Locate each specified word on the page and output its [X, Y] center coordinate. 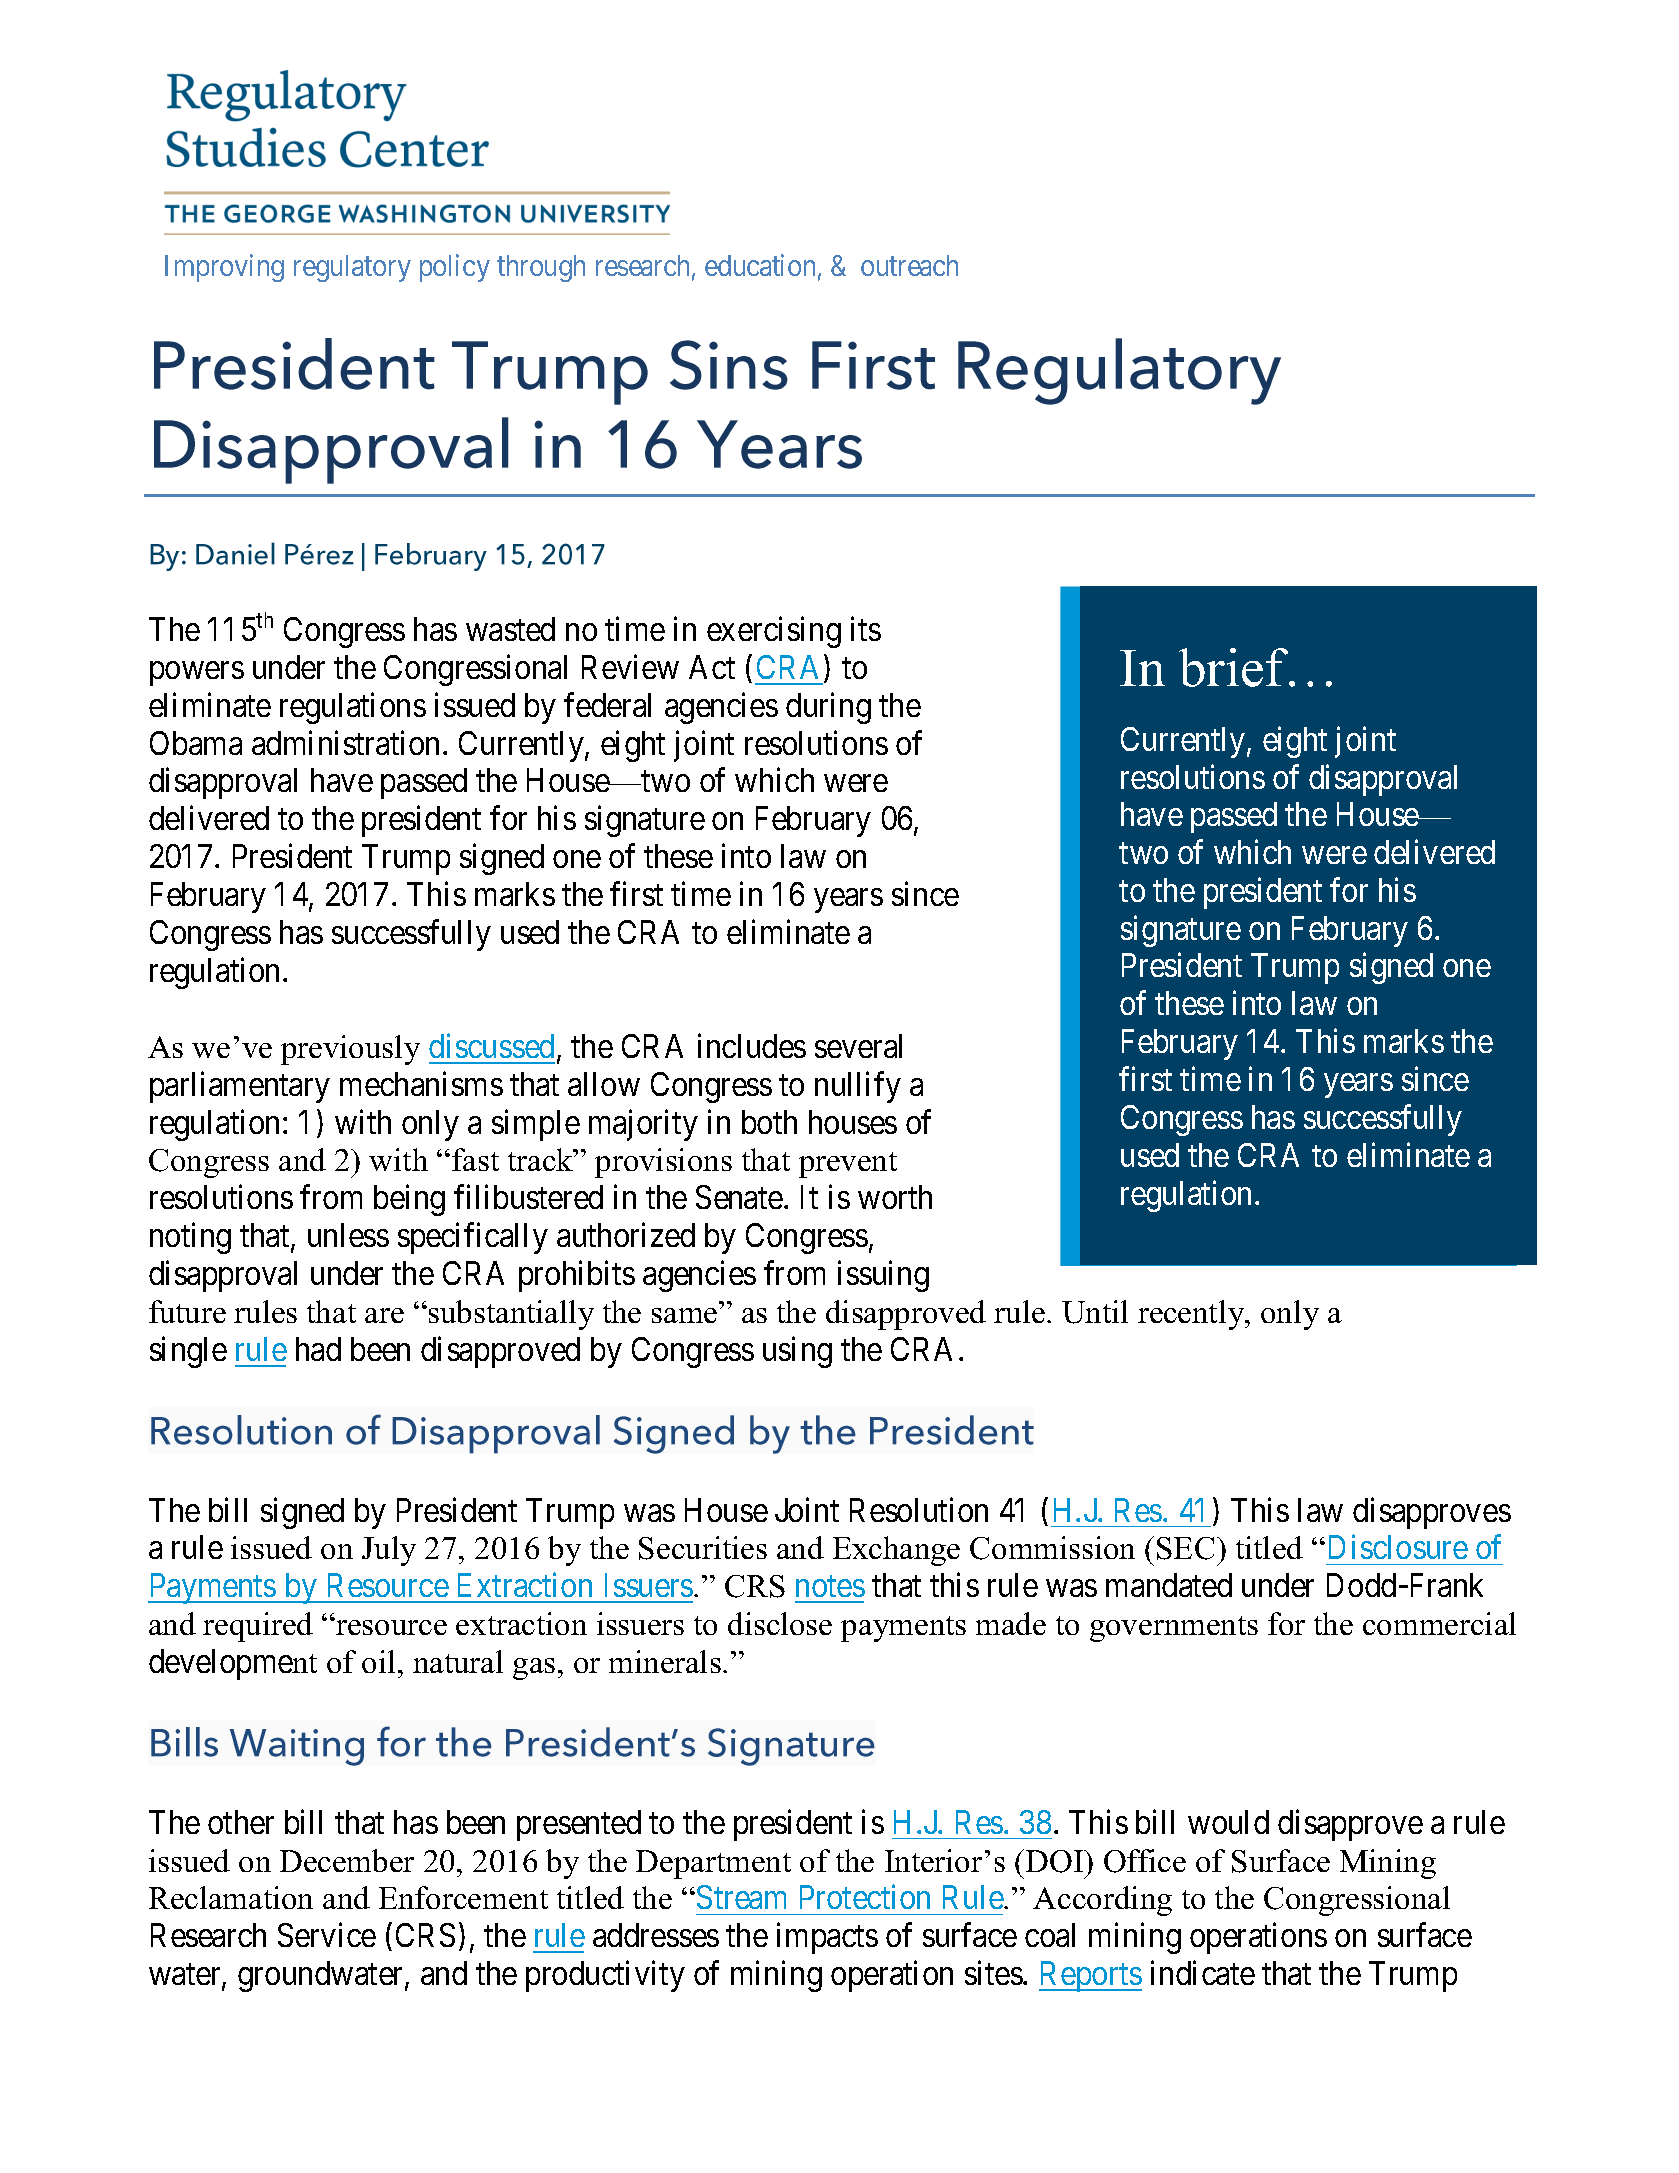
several [858, 1046]
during [828, 708]
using [797, 1352]
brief [1235, 667]
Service [327, 1935]
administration [345, 742]
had [318, 1349]
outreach [909, 265]
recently [1192, 1315]
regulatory [352, 268]
